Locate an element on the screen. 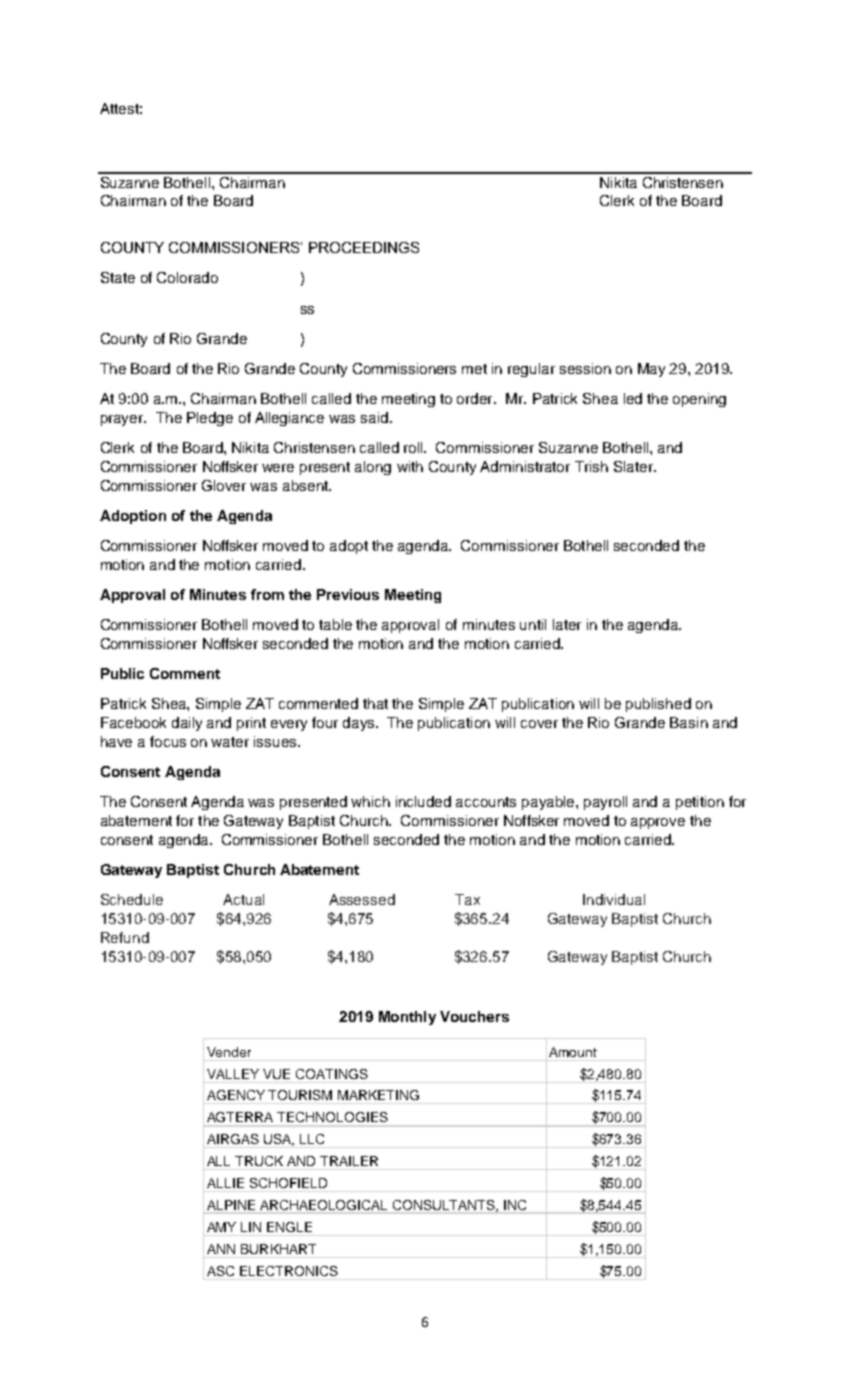  Amount is located at coordinates (573, 1052).
